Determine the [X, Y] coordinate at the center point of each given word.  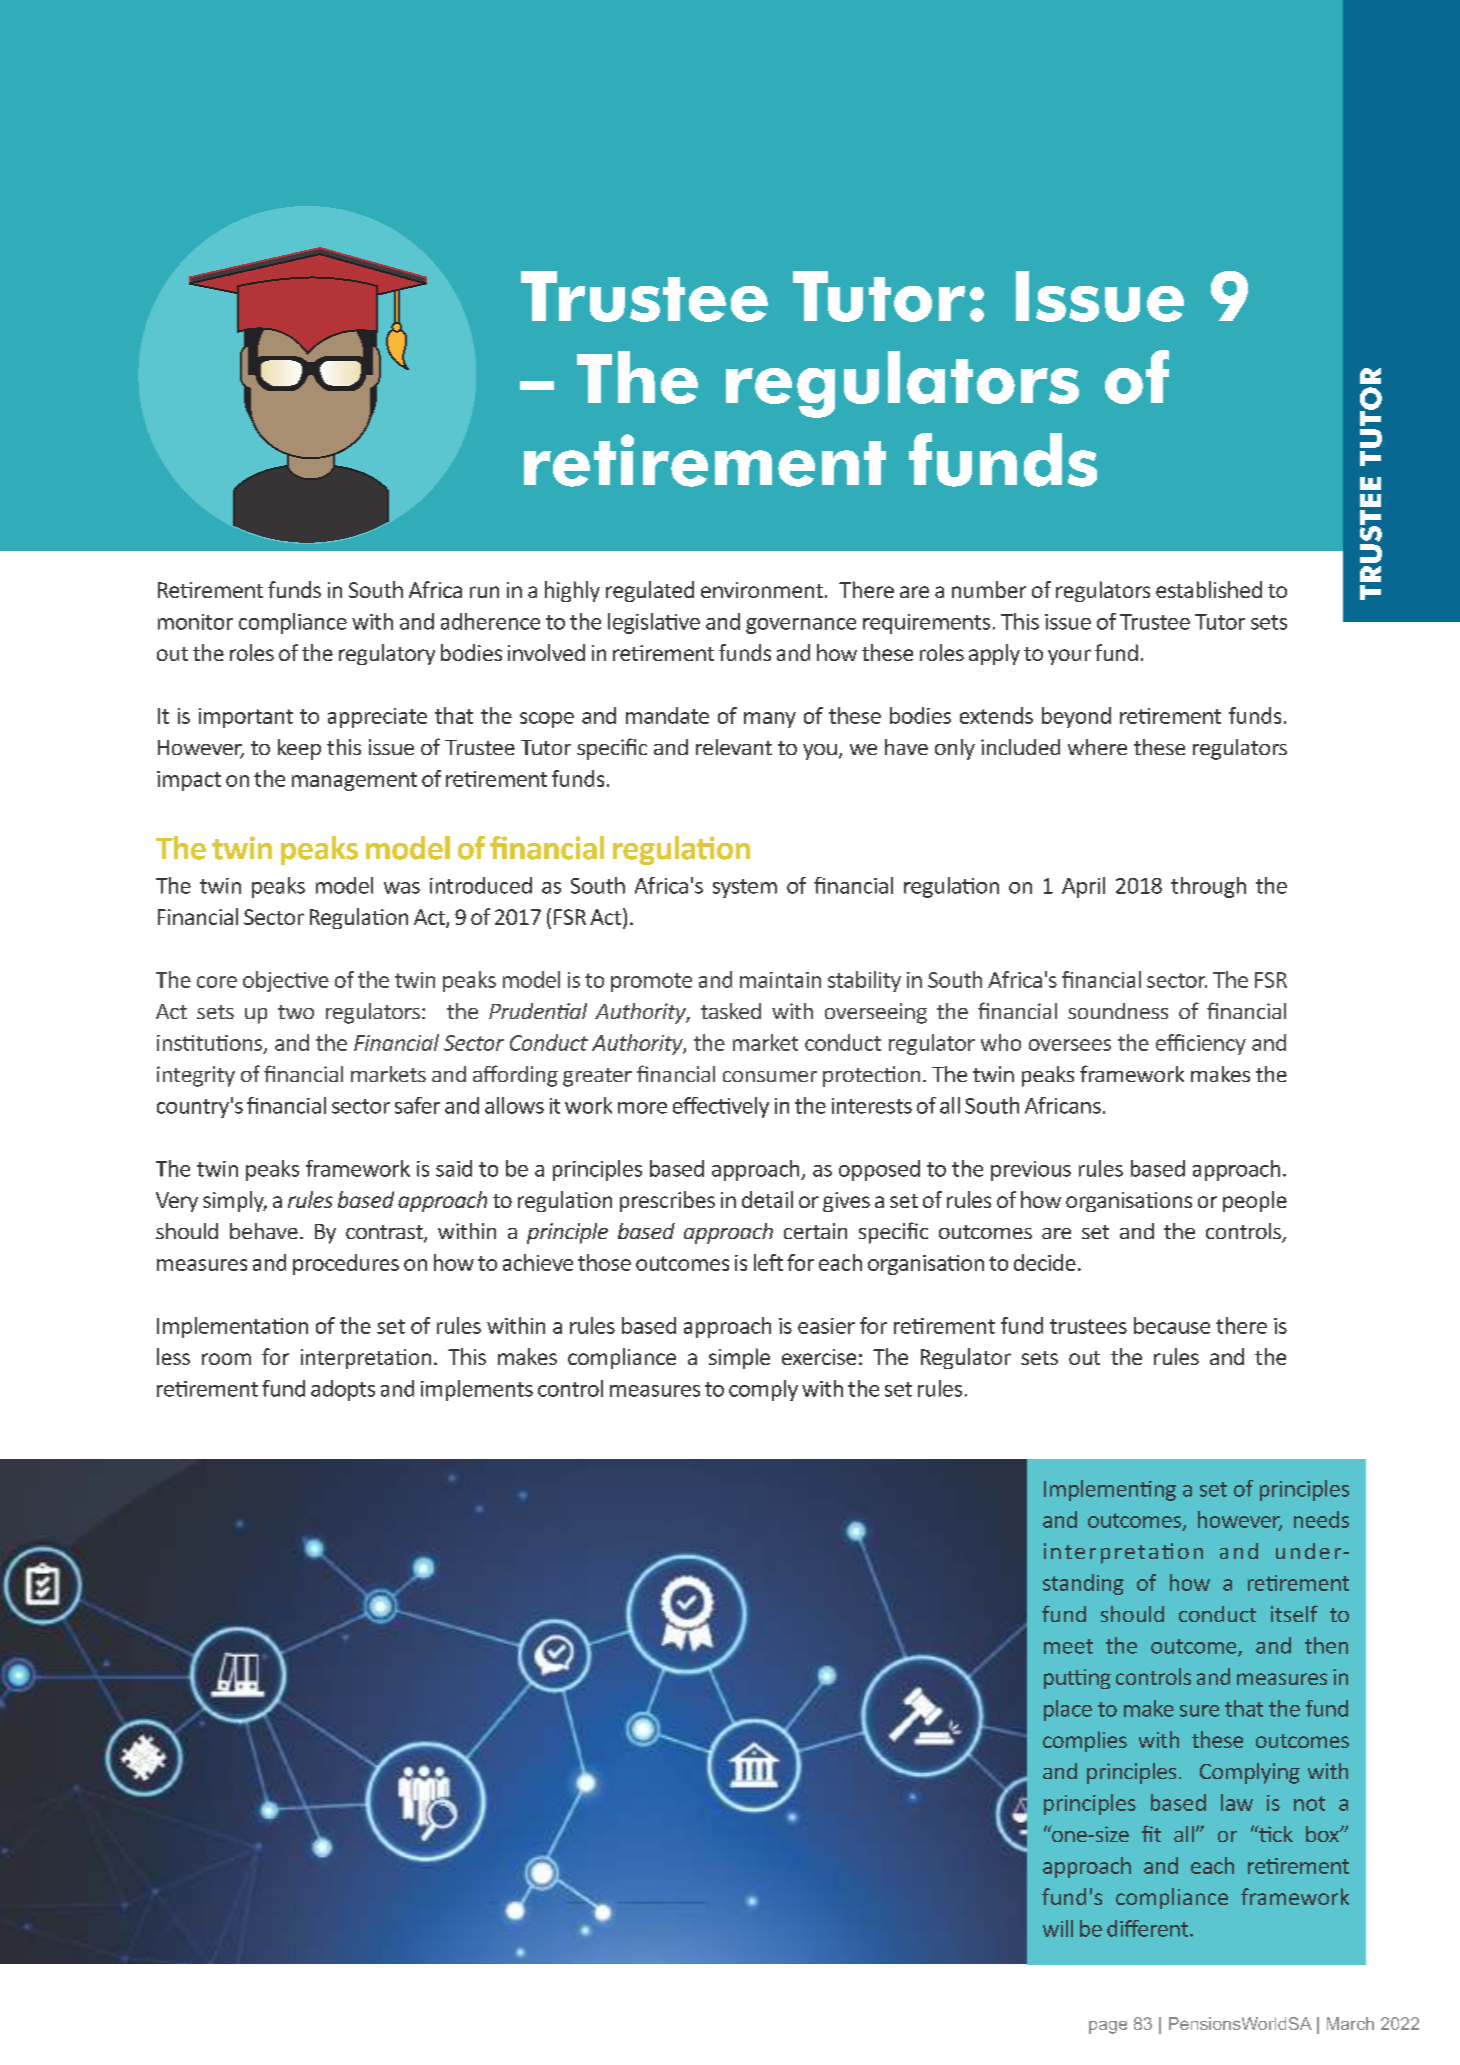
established [1209, 589]
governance [801, 626]
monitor [195, 622]
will [1058, 1928]
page [1108, 2027]
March [1350, 2023]
